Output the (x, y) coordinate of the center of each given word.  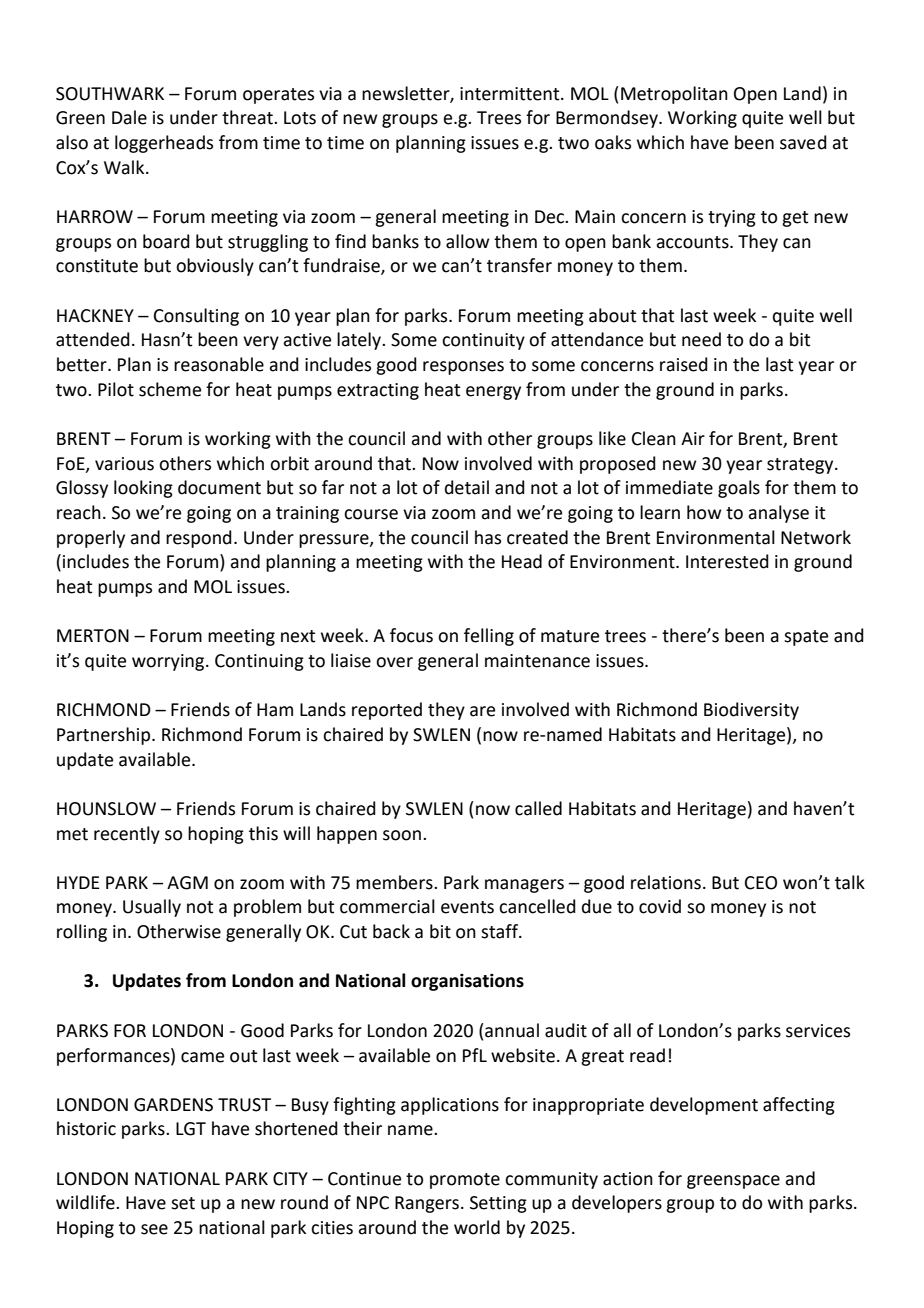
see (154, 1229)
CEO (761, 883)
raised (684, 364)
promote (465, 1181)
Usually (152, 908)
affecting (799, 1106)
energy (493, 393)
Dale (129, 117)
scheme (170, 389)
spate (806, 638)
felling (489, 637)
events (467, 907)
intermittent (511, 94)
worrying (169, 662)
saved (803, 142)
